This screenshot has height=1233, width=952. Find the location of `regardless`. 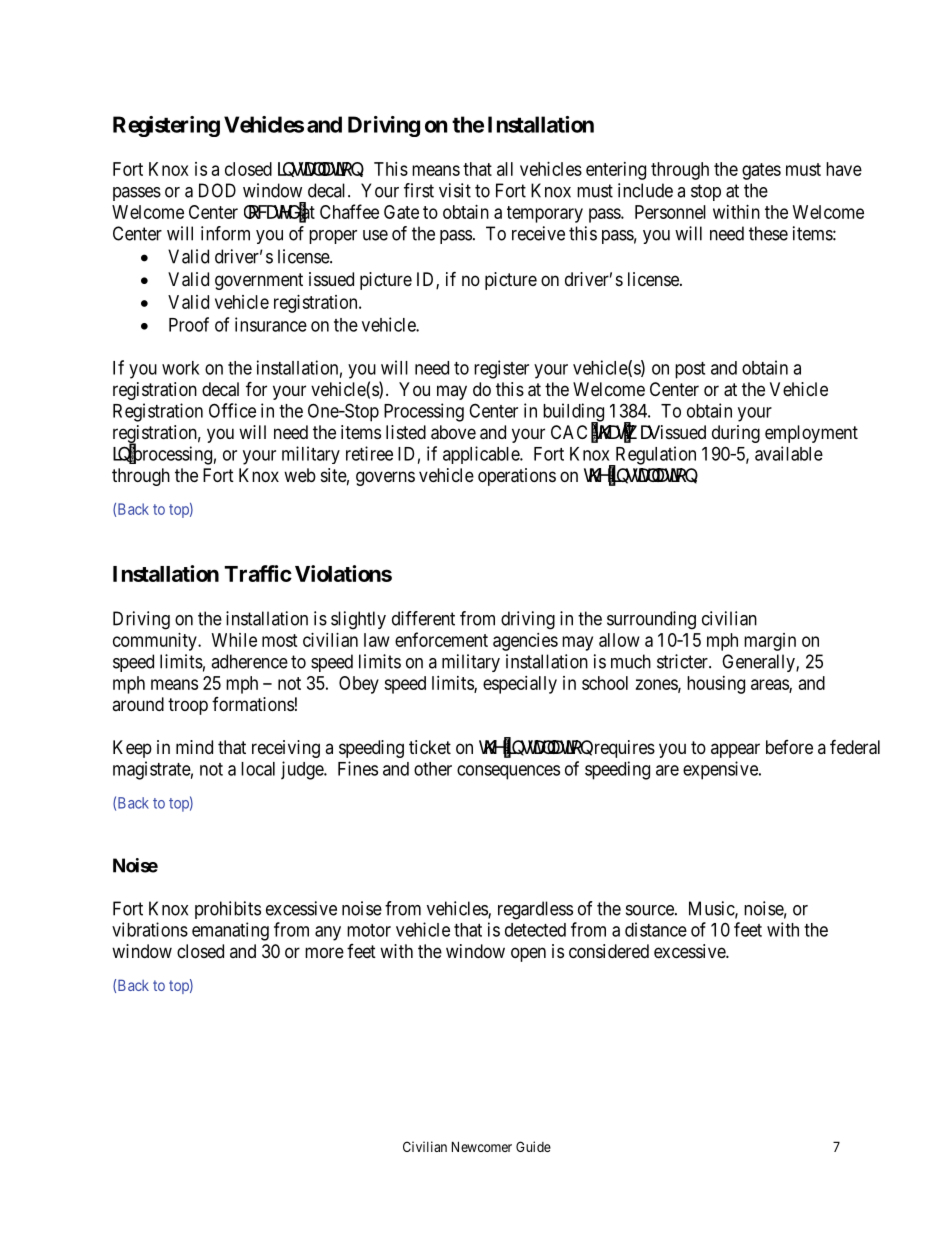

regardless is located at coordinates (535, 910).
